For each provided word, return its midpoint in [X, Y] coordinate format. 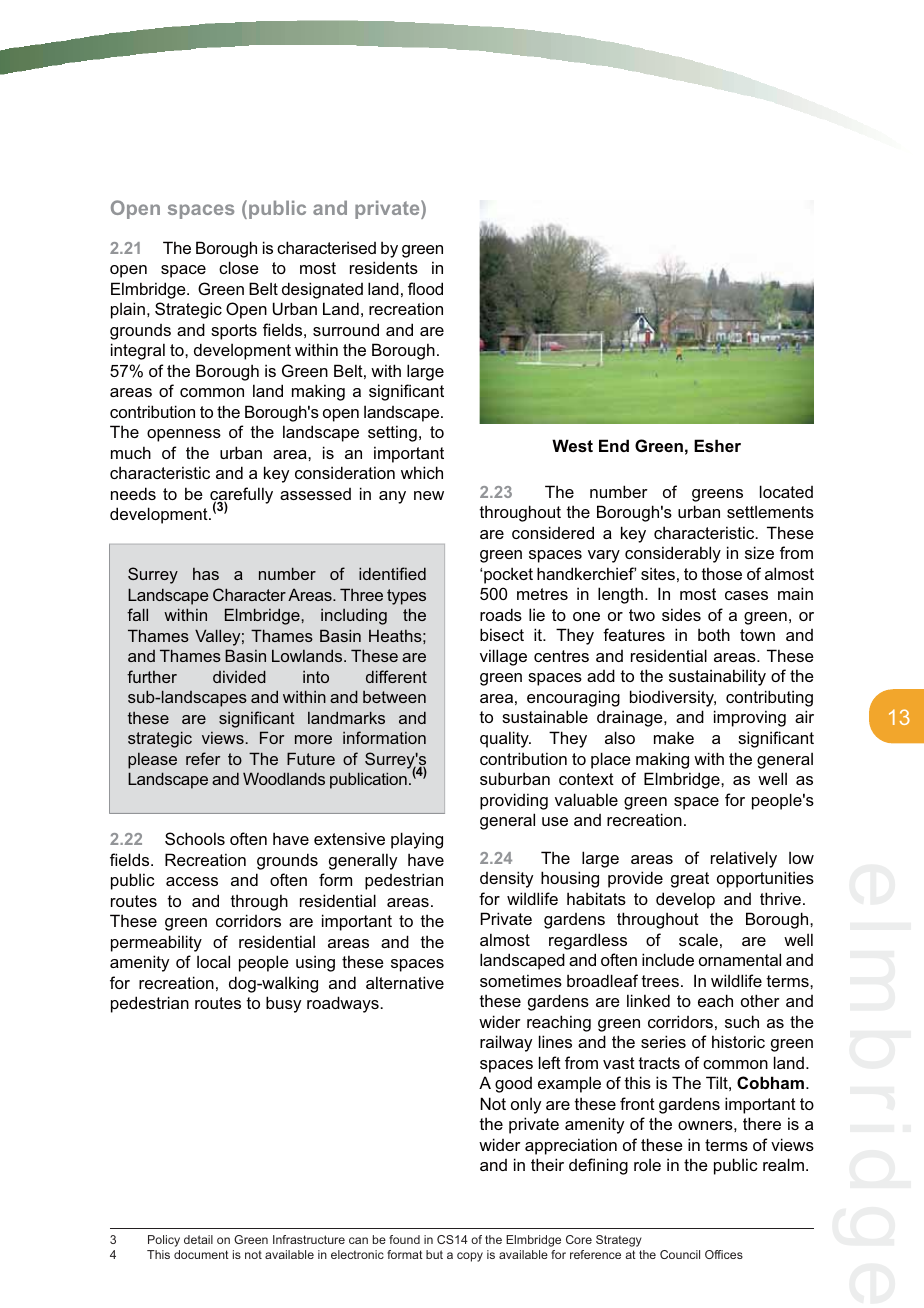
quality [505, 739]
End [614, 445]
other [760, 1000]
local [213, 961]
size [759, 552]
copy [470, 1257]
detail [198, 1239]
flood [425, 288]
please [152, 761]
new [429, 495]
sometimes [521, 980]
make [674, 737]
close [239, 267]
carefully [241, 496]
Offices [724, 1254]
